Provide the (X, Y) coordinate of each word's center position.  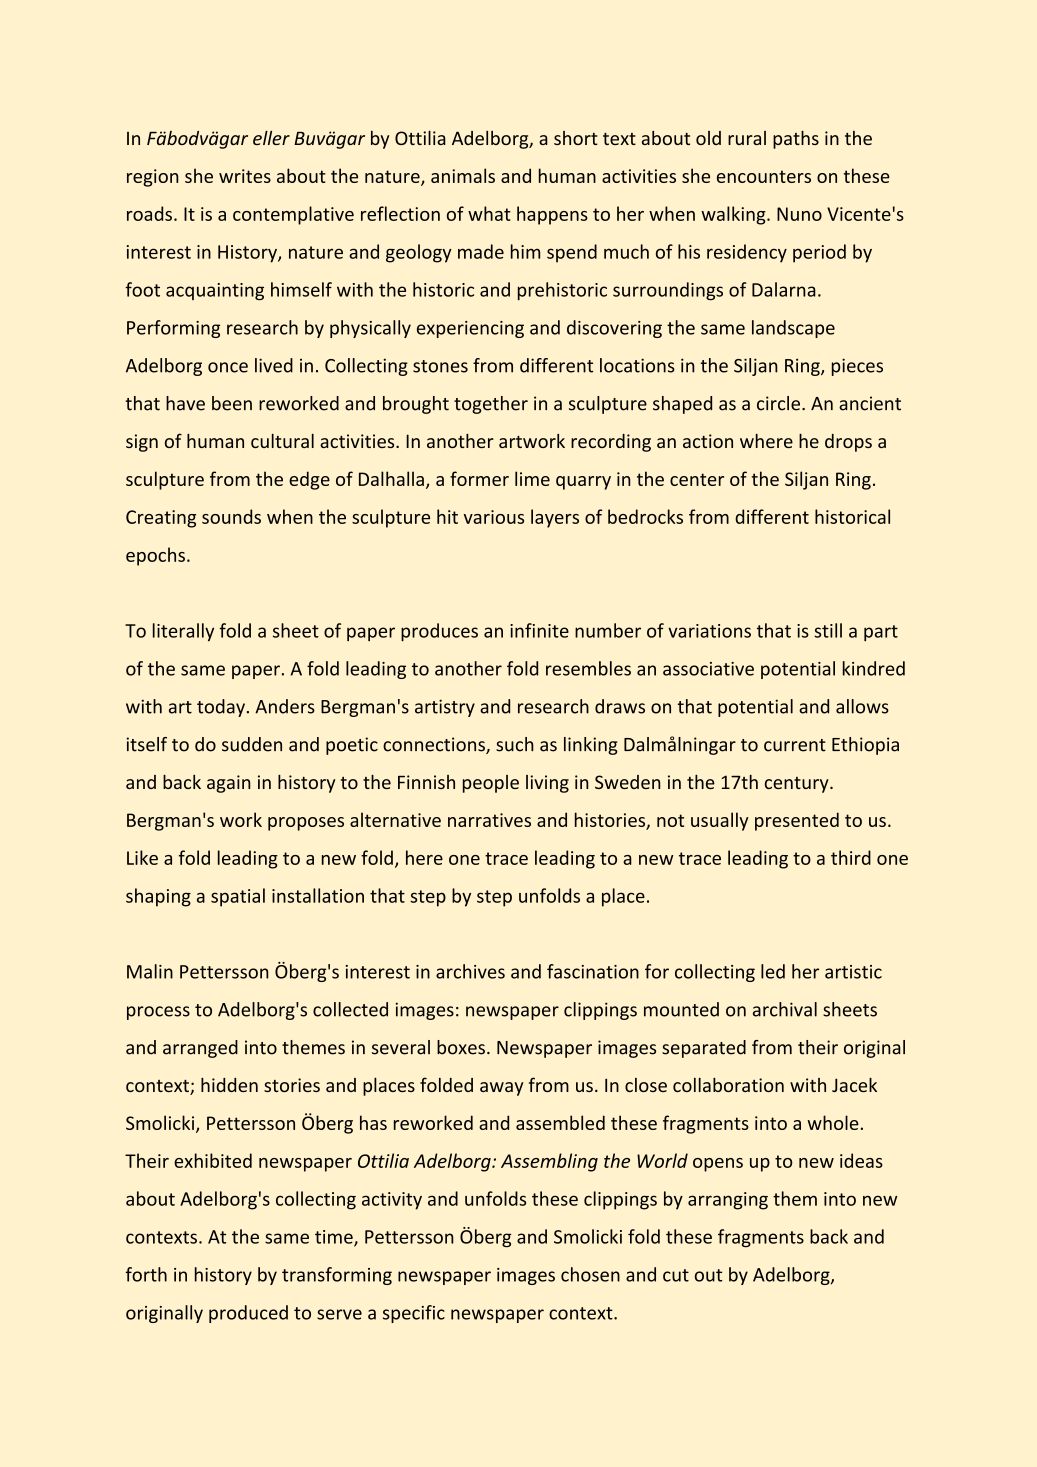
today (221, 708)
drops (848, 443)
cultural (282, 441)
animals (463, 175)
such (515, 744)
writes (245, 176)
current (795, 745)
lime (532, 478)
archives (470, 971)
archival (785, 1009)
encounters (764, 176)
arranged (200, 1049)
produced (248, 1314)
